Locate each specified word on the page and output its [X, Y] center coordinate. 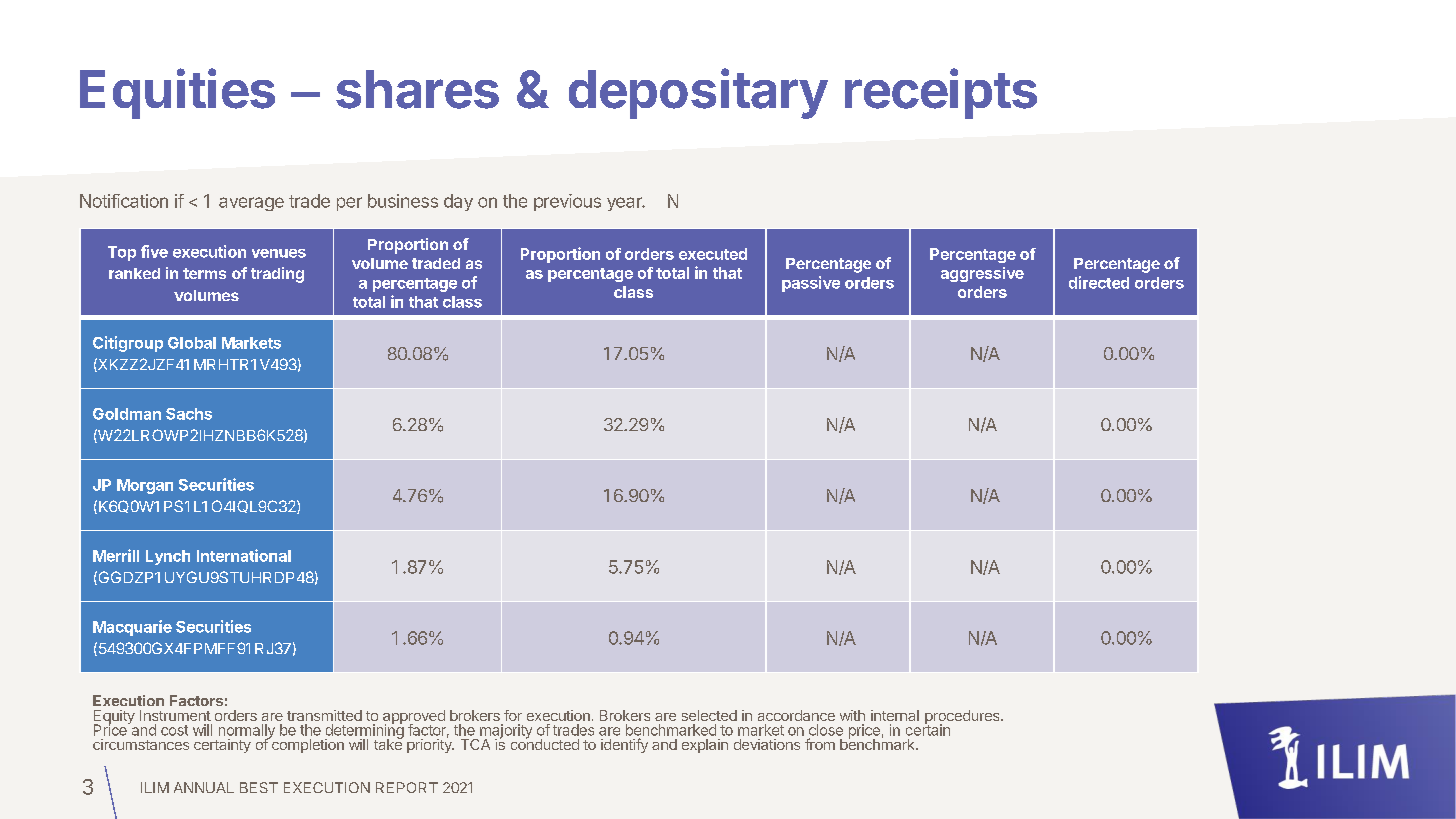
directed [1099, 282]
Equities [177, 93]
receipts [941, 93]
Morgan [145, 486]
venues [279, 253]
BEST [259, 787]
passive [811, 284]
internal [895, 715]
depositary [698, 93]
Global [192, 343]
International [244, 555]
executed [713, 254]
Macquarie [132, 628]
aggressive [982, 274]
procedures [963, 718]
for [513, 715]
